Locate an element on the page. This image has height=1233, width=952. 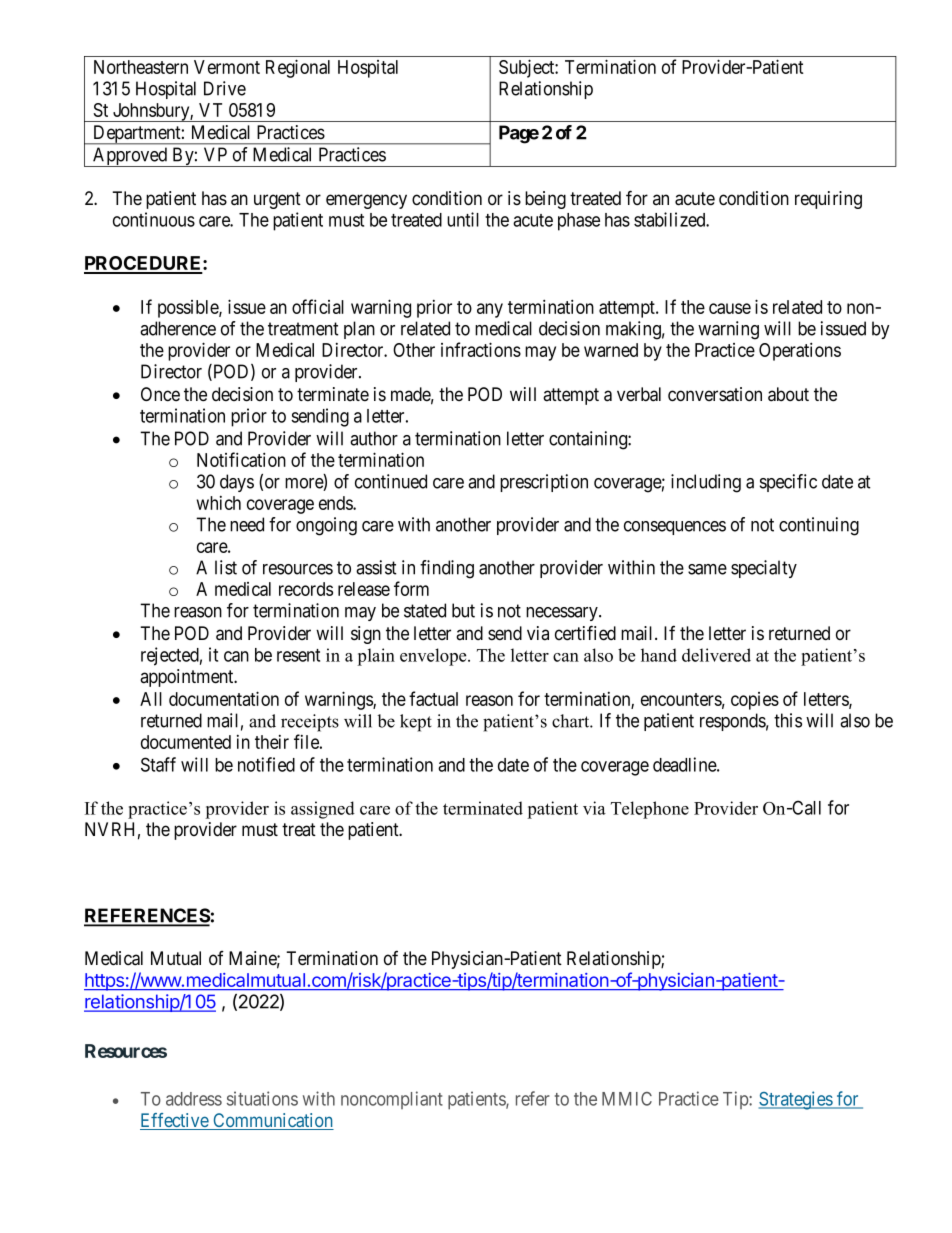
Page is located at coordinates (519, 134).
